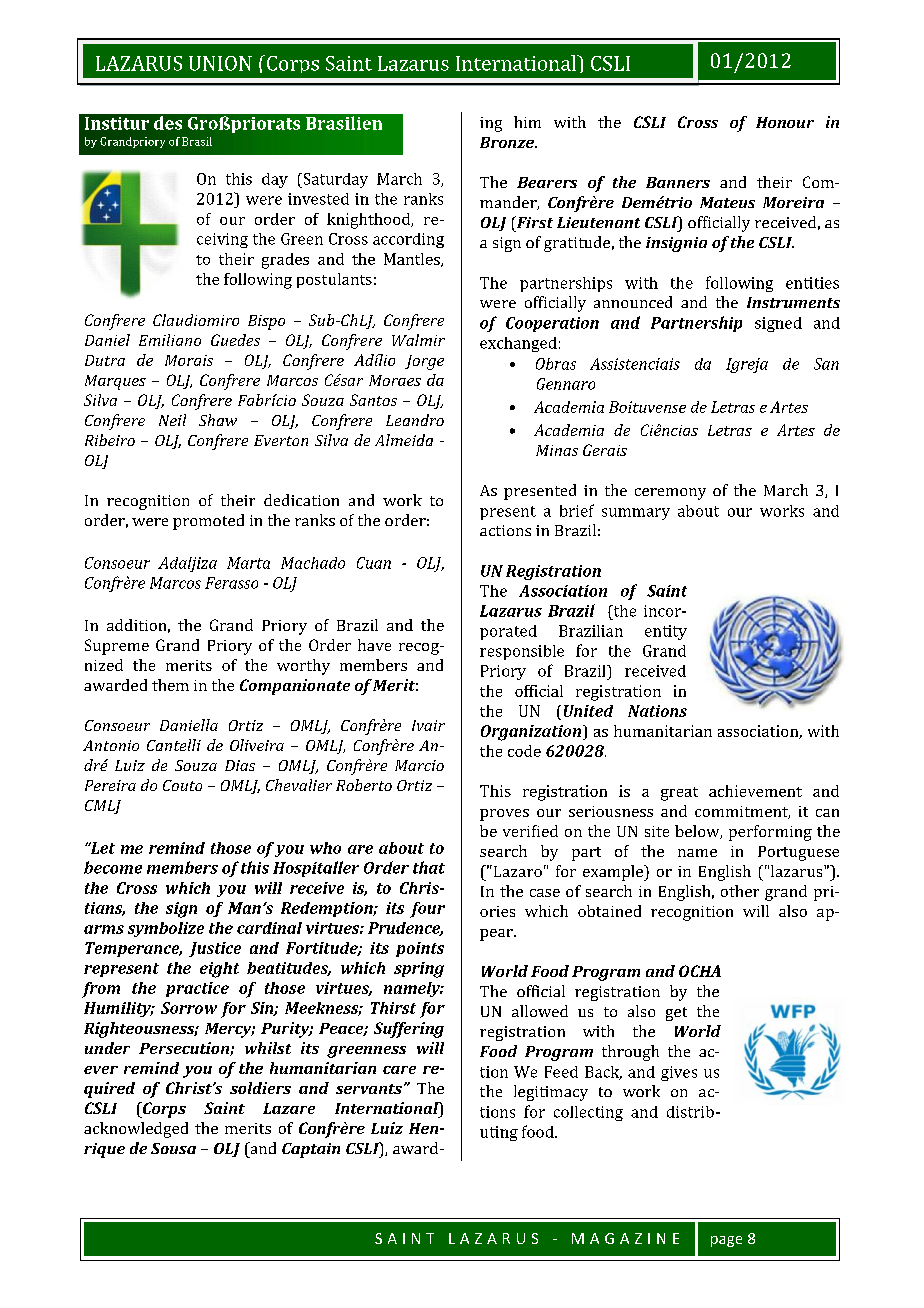 The width and height of the image is (924, 1308). What do you see at coordinates (424, 362) in the image?
I see `Jorge` at bounding box center [424, 362].
